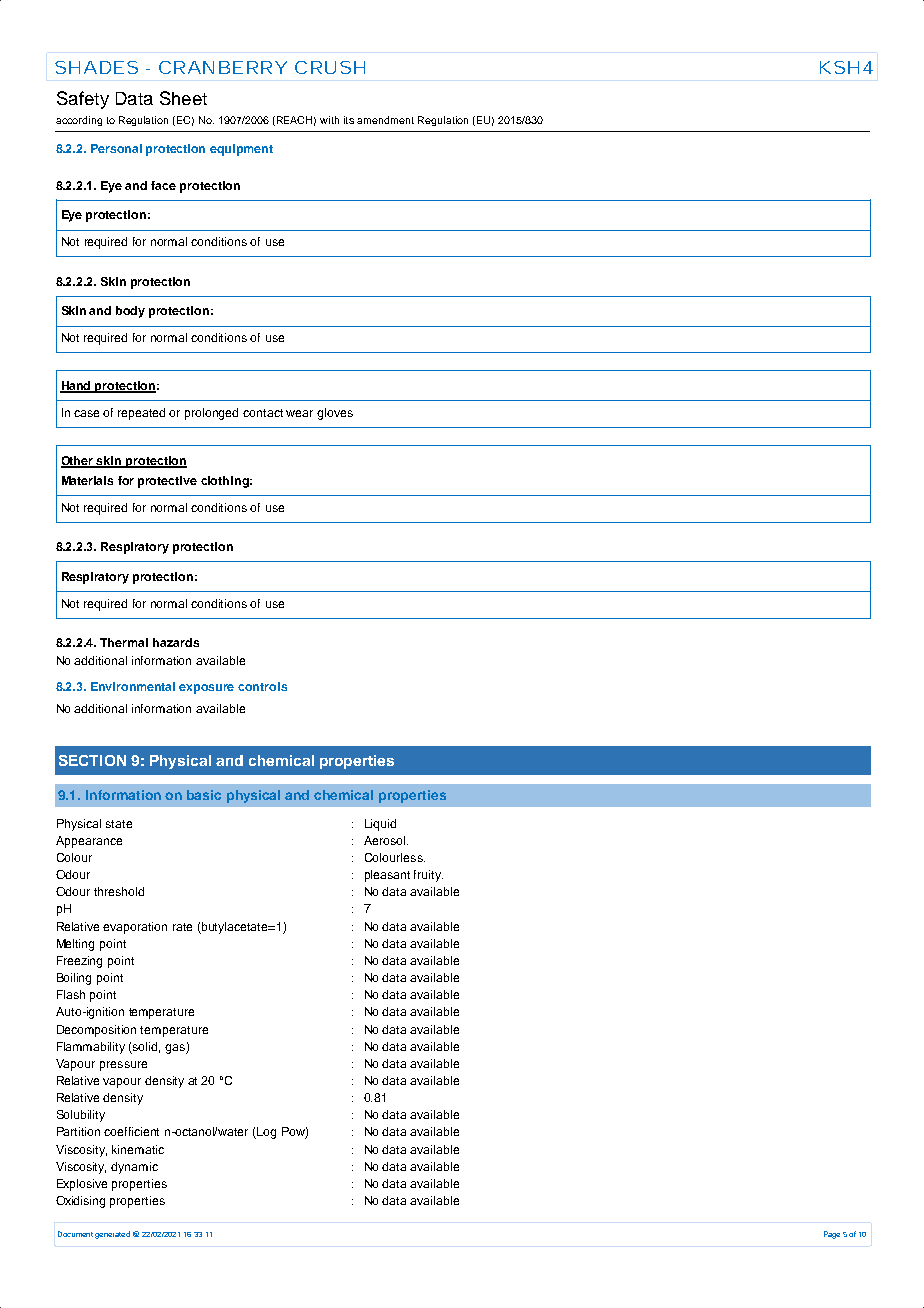 The image size is (924, 1308). I want to click on wear, so click(299, 413).
